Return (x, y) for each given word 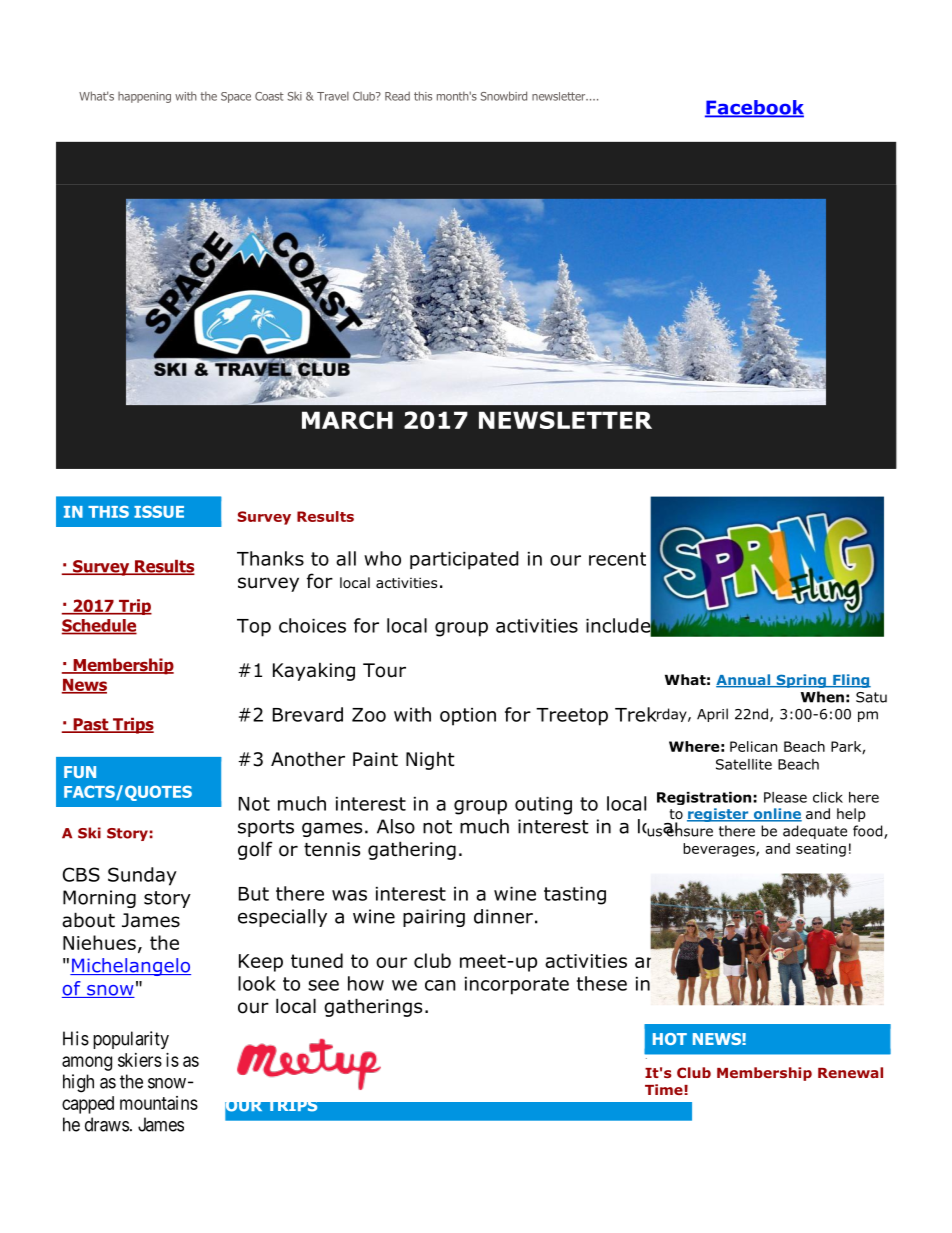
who (382, 558)
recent (617, 559)
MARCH (347, 420)
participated (464, 560)
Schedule (99, 626)
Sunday (142, 876)
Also (396, 826)
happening (144, 97)
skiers (140, 1060)
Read (397, 96)
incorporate (517, 986)
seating (821, 850)
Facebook (754, 108)
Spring (801, 681)
